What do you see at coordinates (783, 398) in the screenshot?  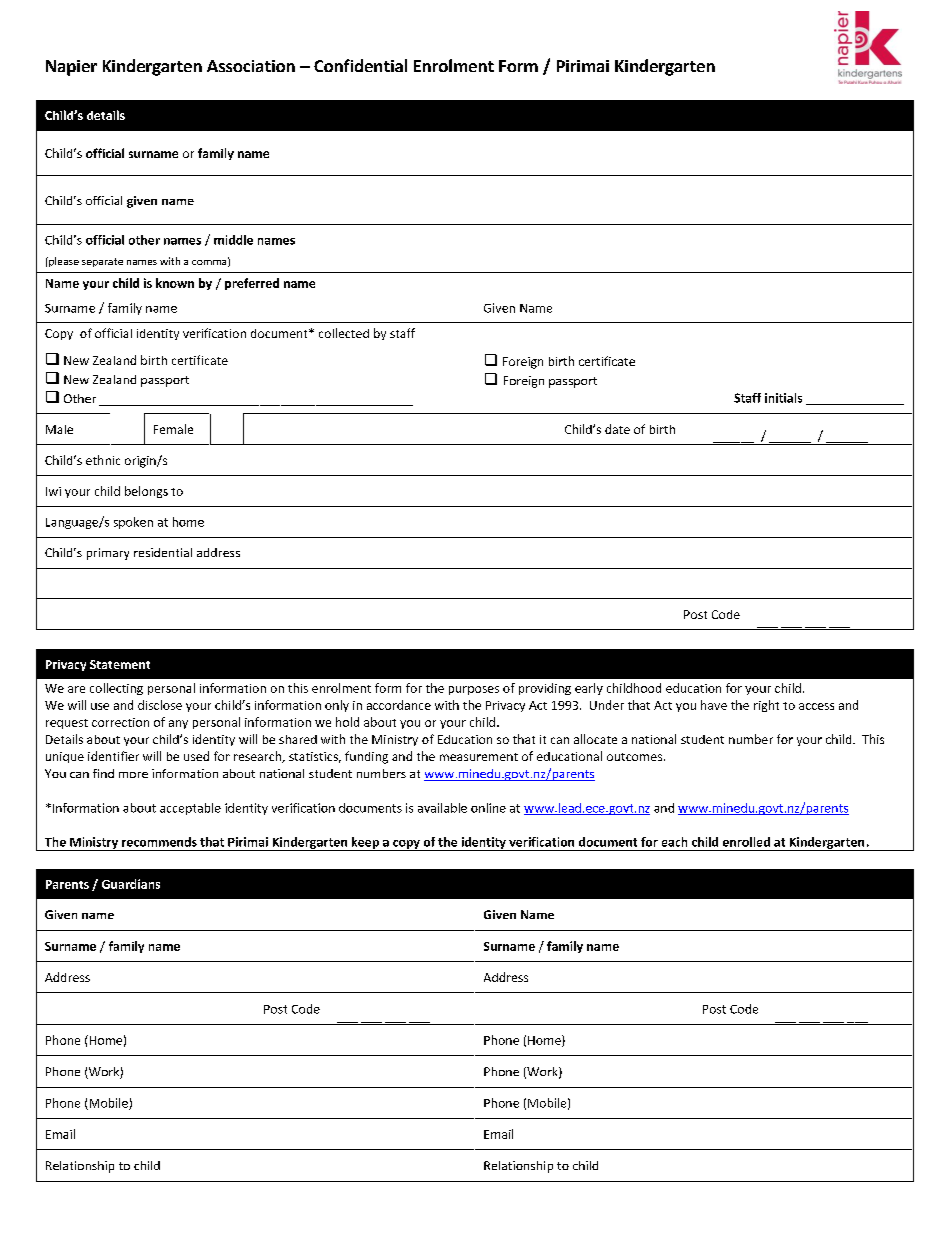 I see `initials` at bounding box center [783, 398].
